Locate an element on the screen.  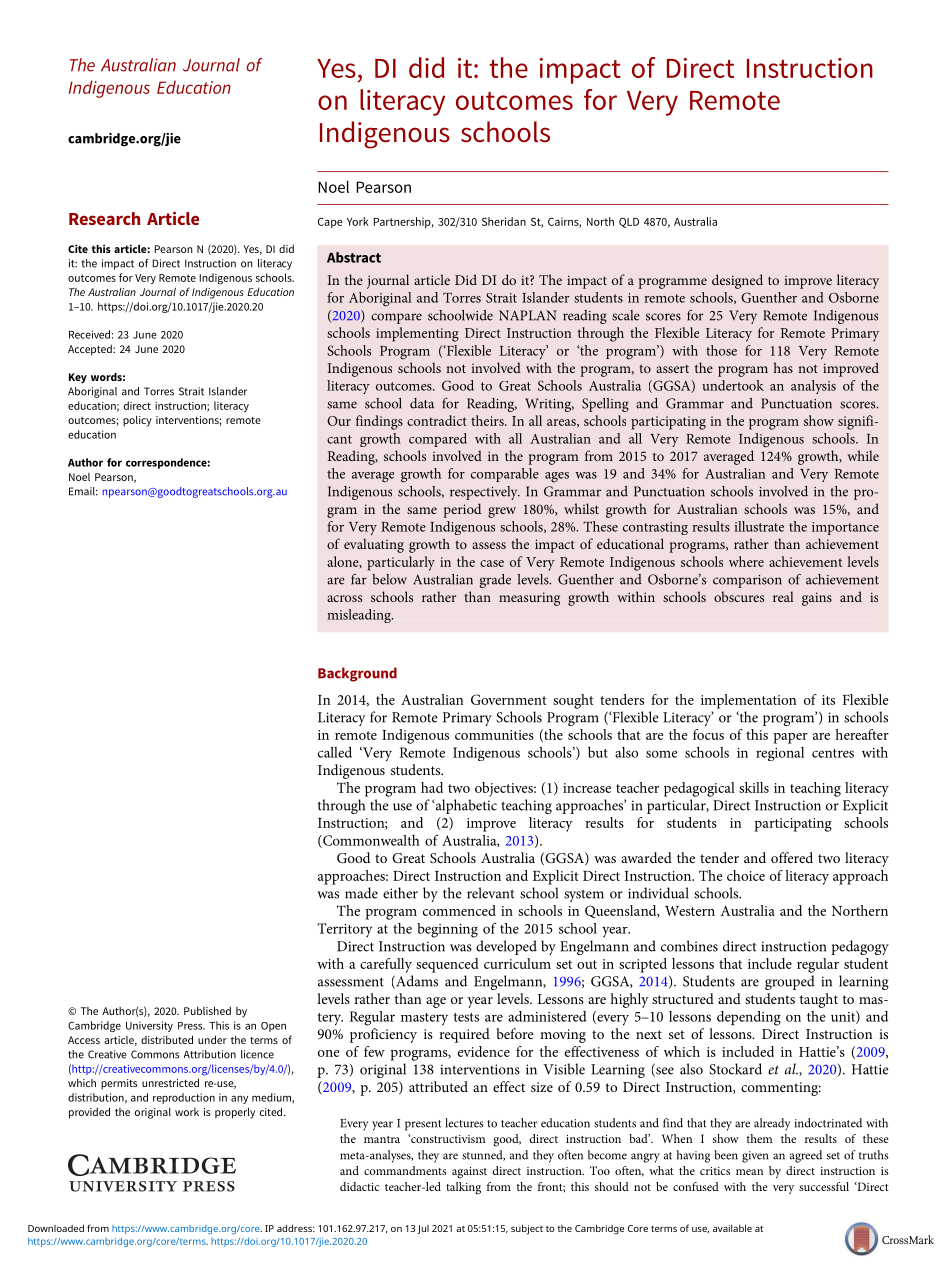
talking is located at coordinates (463, 1188).
